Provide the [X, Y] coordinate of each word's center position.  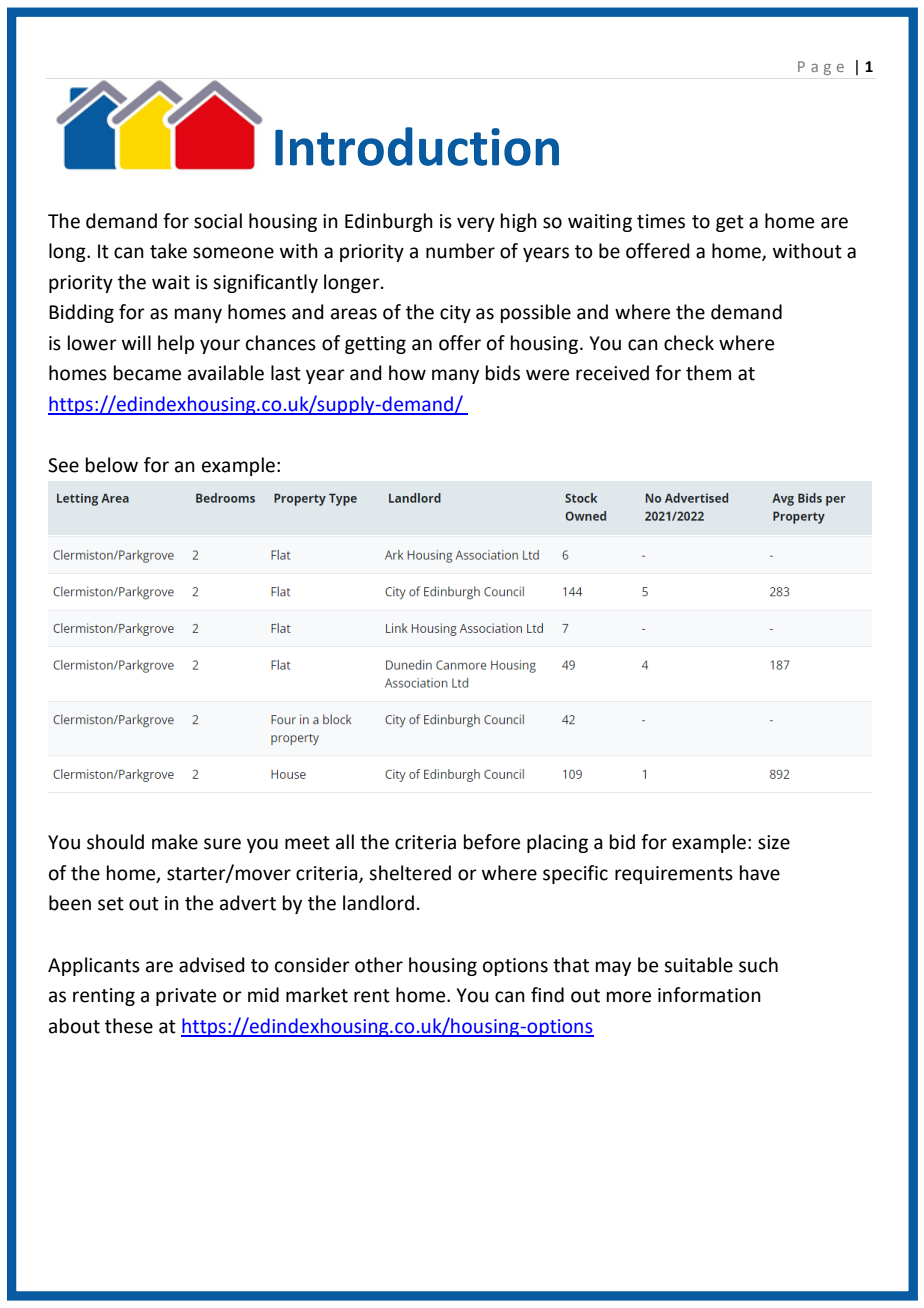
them [708, 373]
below [112, 465]
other [379, 965]
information [709, 995]
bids [503, 373]
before [492, 842]
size [774, 842]
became [147, 373]
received [612, 373]
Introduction [417, 146]
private [186, 997]
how [407, 373]
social [218, 221]
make [175, 842]
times [661, 221]
